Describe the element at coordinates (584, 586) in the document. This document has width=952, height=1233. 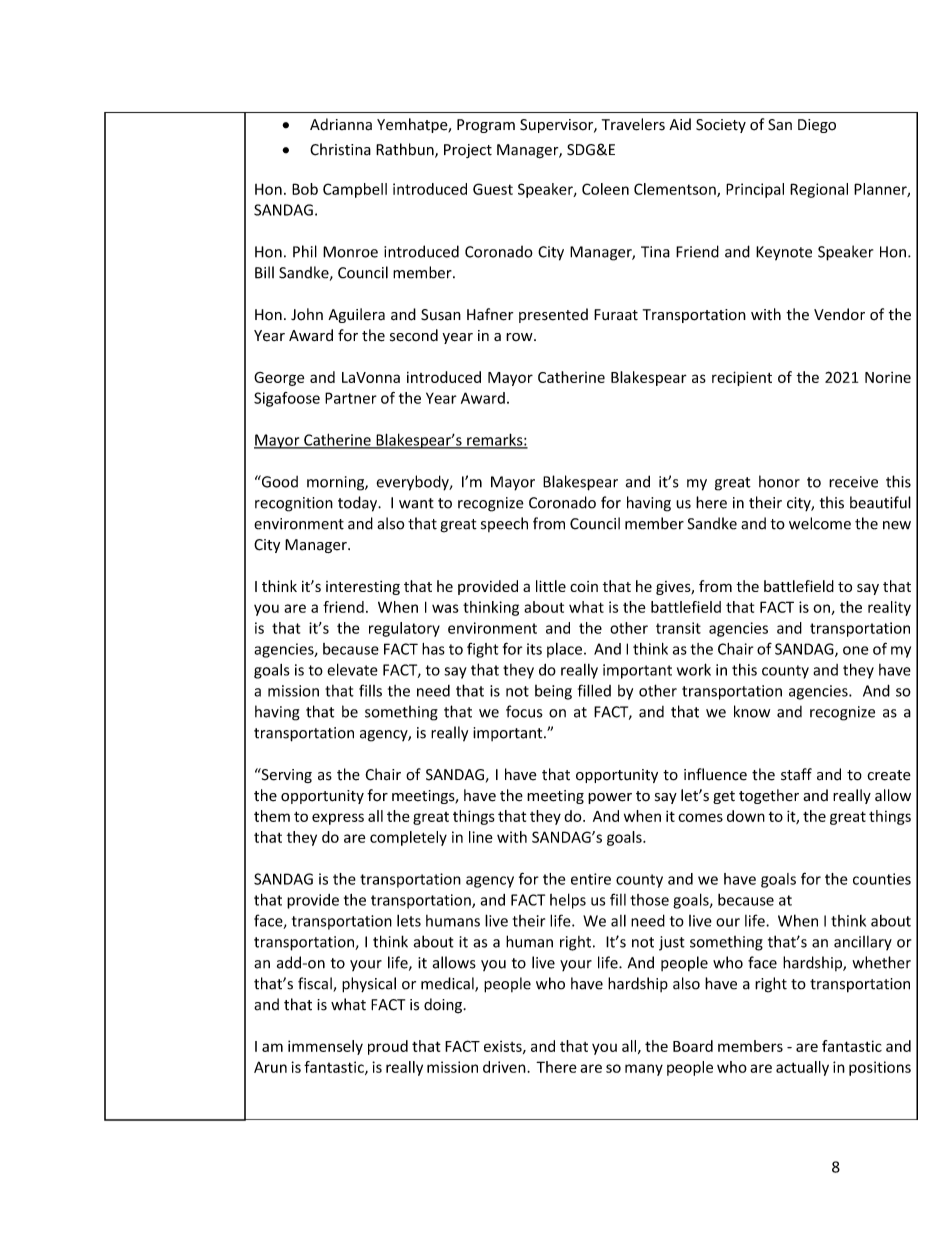
I see `coin` at that location.
